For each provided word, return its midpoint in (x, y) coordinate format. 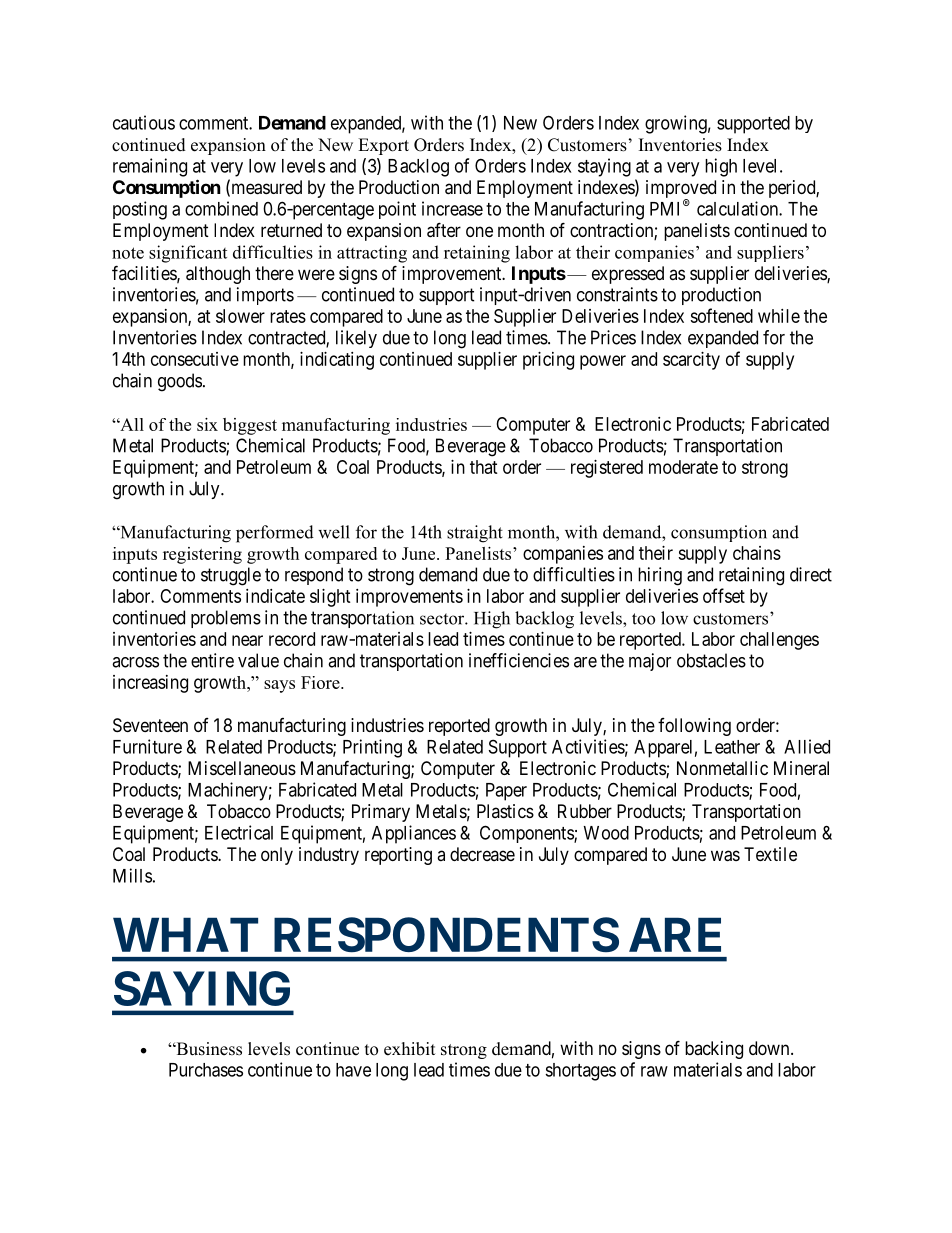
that (484, 467)
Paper (506, 792)
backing (714, 1050)
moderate (683, 467)
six (207, 424)
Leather (732, 747)
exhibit (409, 1049)
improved (681, 190)
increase (452, 208)
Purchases (206, 1070)
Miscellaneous (242, 768)
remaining (150, 167)
